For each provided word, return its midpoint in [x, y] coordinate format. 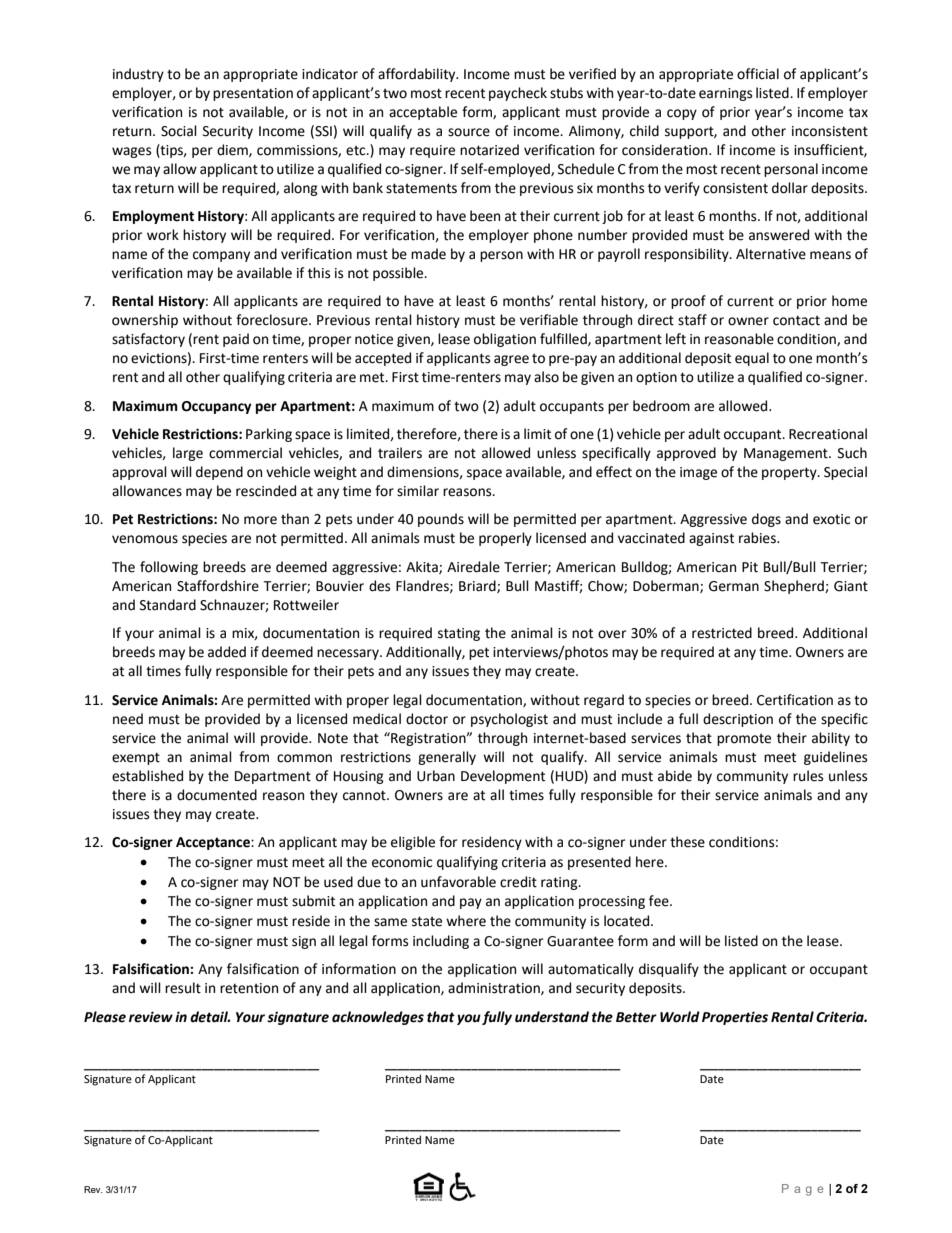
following [169, 568]
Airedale [473, 567]
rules [808, 776]
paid [236, 340]
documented [217, 795]
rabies [758, 538]
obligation [505, 340]
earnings [725, 94]
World [680, 1017]
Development [503, 777]
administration [495, 988]
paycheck [518, 94]
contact [796, 320]
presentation [253, 94]
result [183, 988]
